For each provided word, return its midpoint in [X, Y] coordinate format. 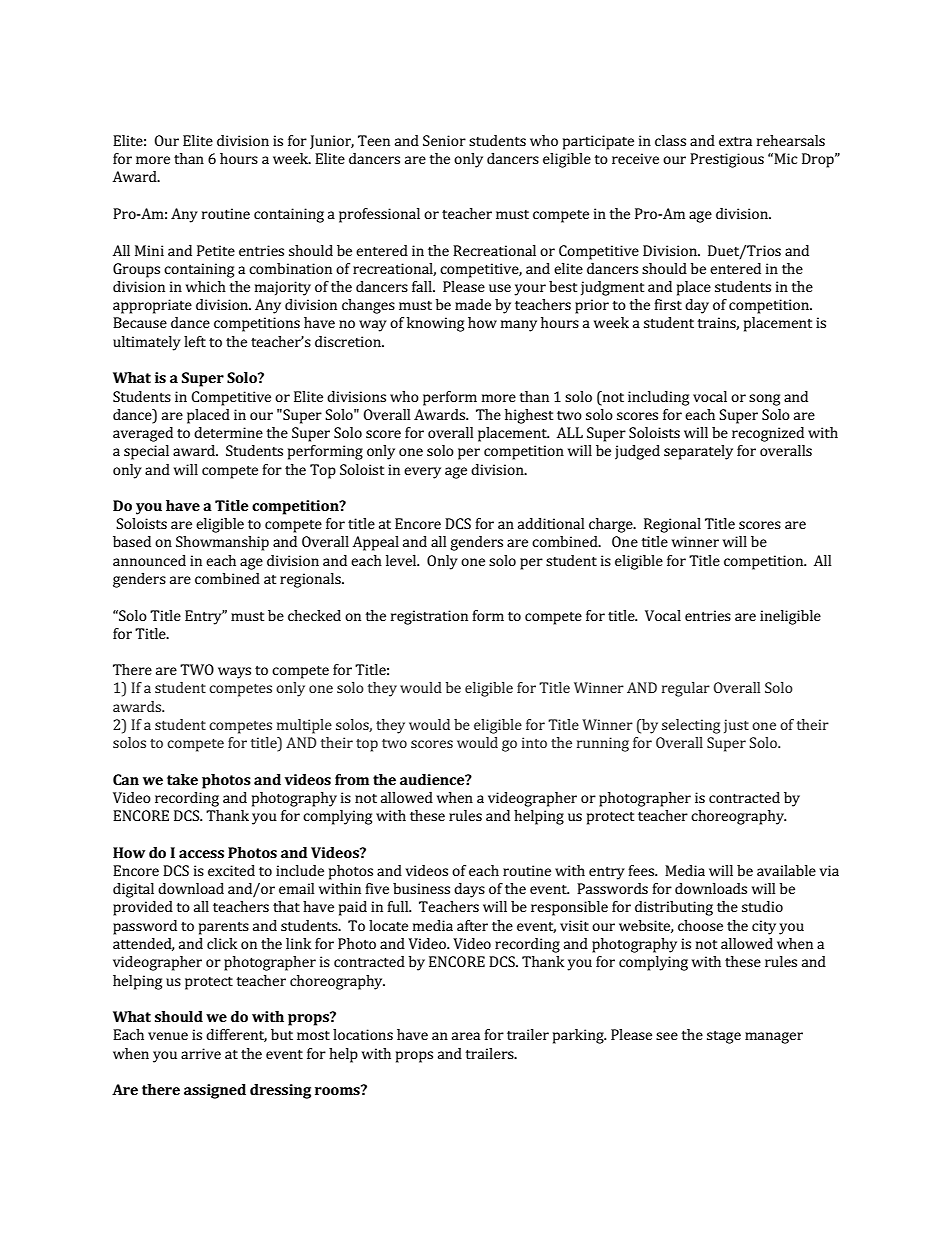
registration [429, 617]
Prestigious [727, 160]
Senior [444, 140]
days [469, 890]
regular [686, 689]
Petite [216, 250]
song [764, 400]
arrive [201, 1053]
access [201, 854]
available [786, 870]
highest [529, 416]
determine [228, 432]
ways [234, 673]
